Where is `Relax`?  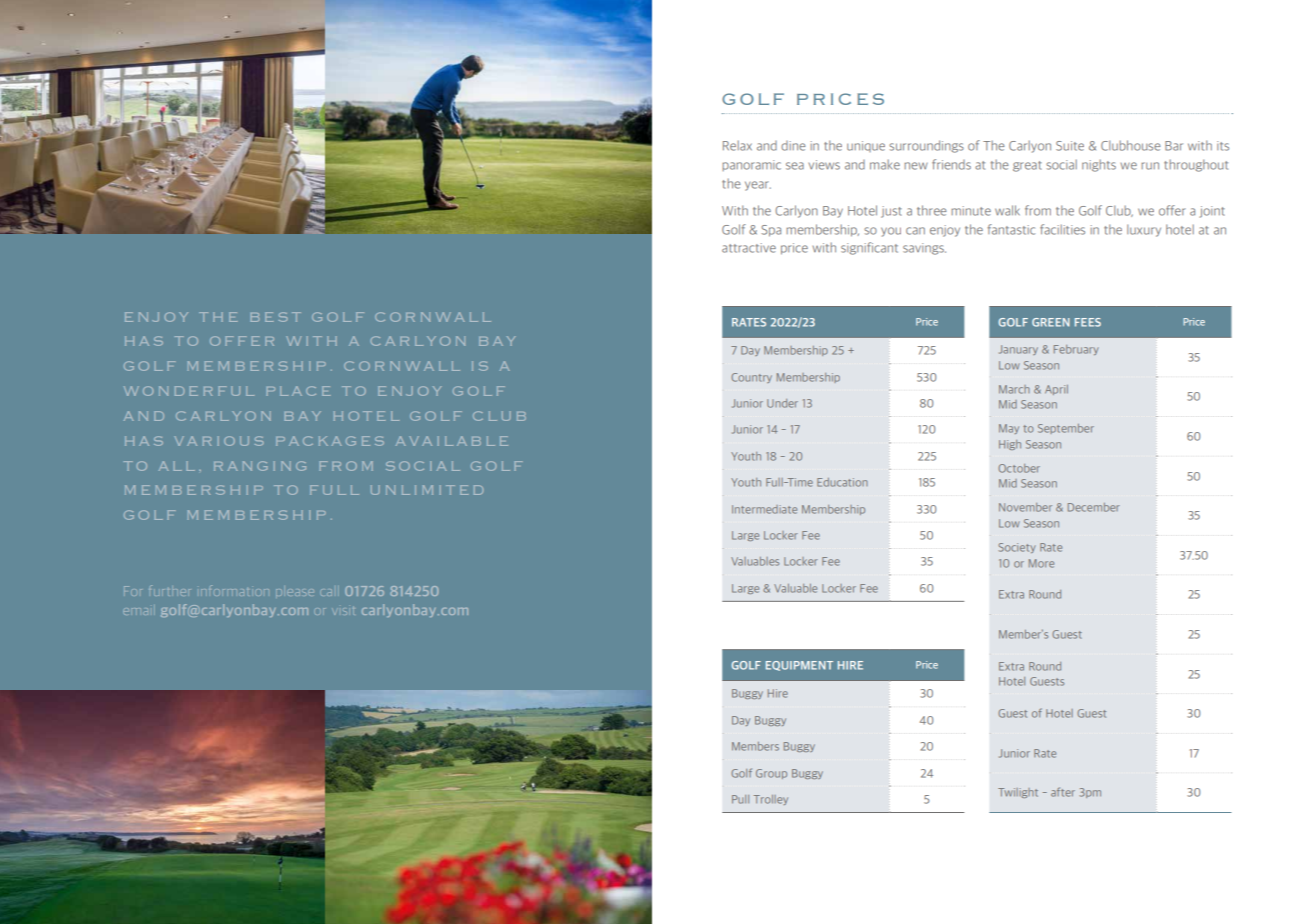
Relax is located at coordinates (737, 145).
